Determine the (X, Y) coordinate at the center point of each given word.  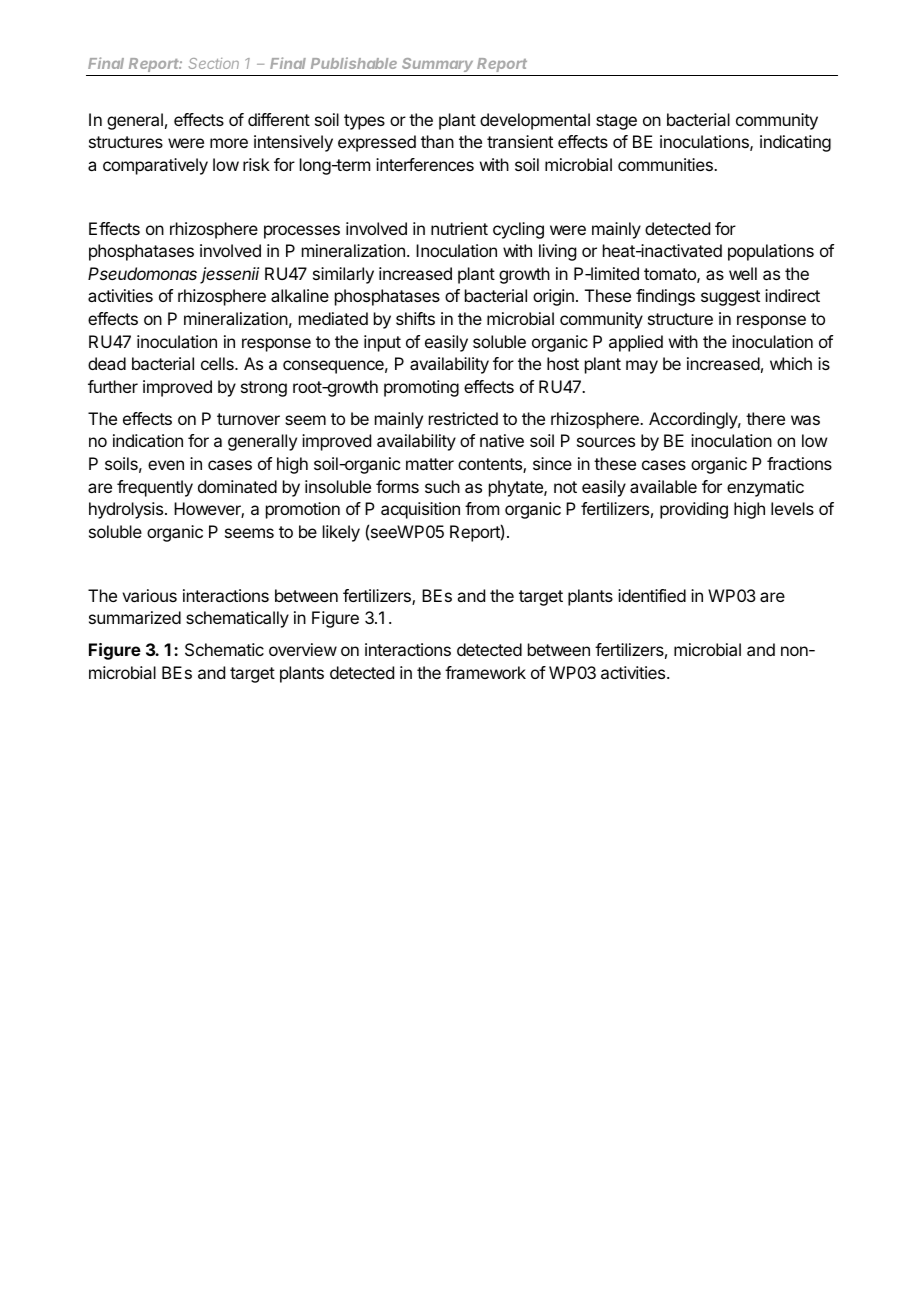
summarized (135, 617)
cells (218, 363)
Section (214, 63)
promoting (421, 388)
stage (616, 122)
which (791, 363)
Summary (437, 65)
